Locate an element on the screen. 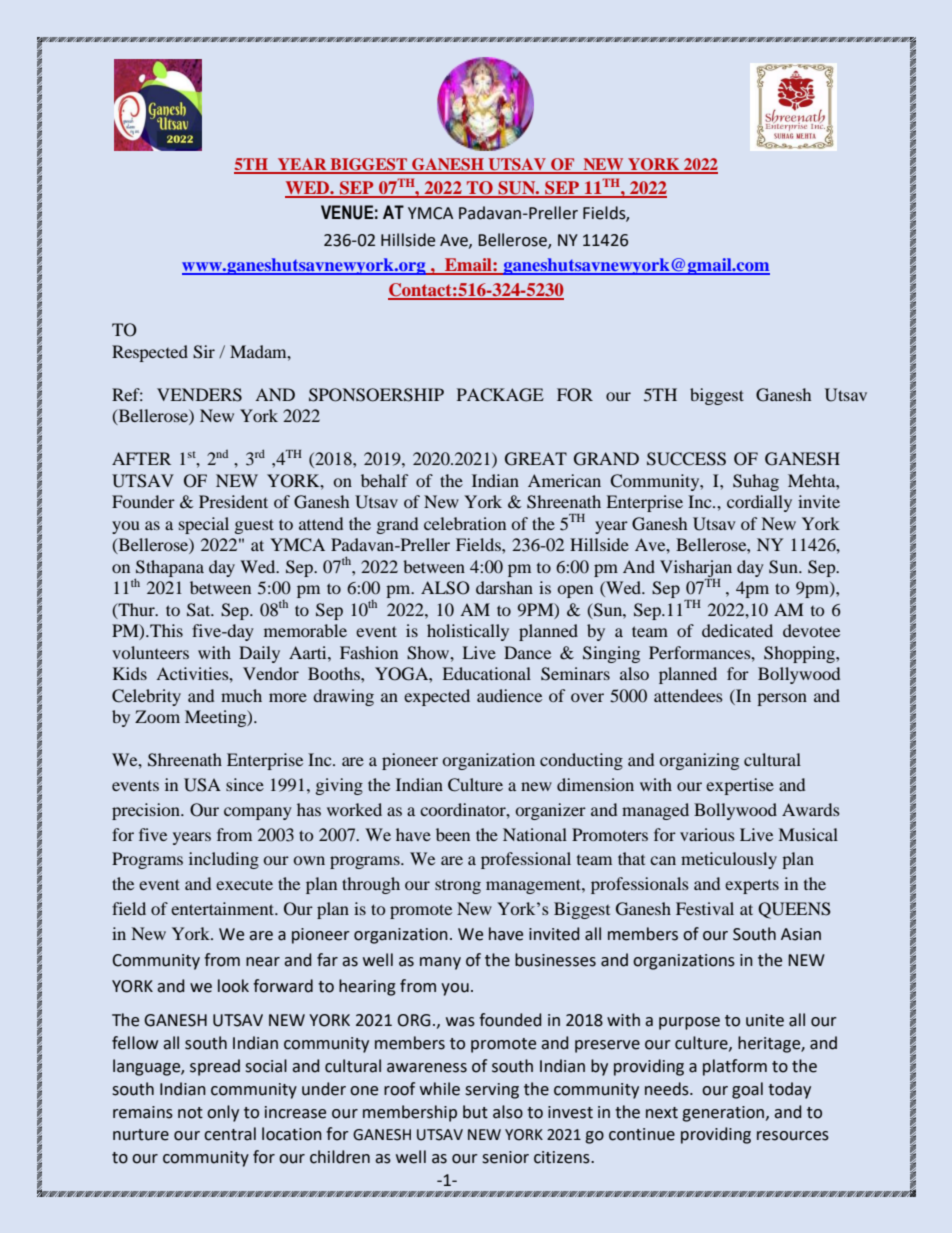 The width and height of the screenshot is (952, 1233). SUCCESS is located at coordinates (686, 459).
